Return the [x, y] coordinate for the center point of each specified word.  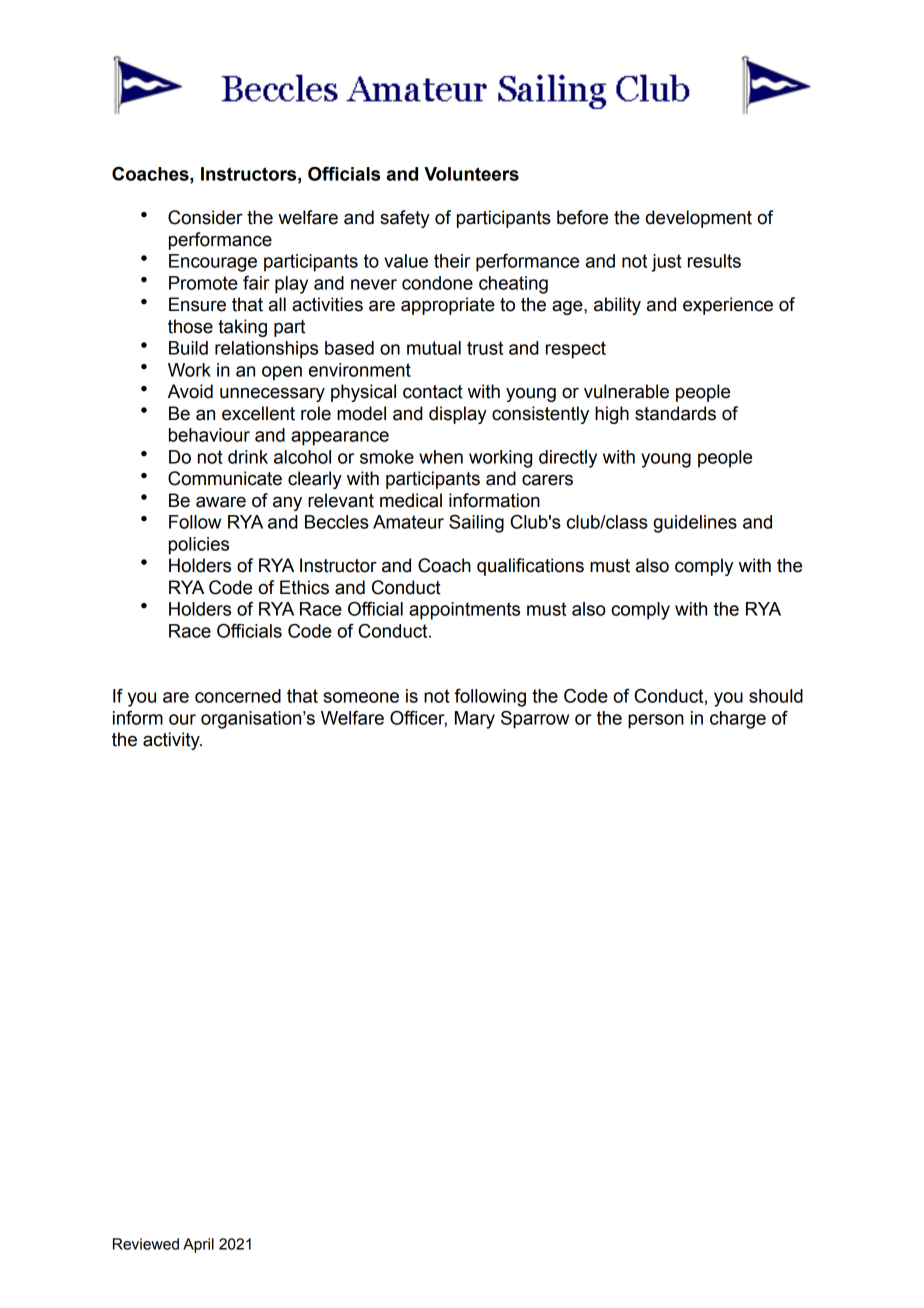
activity [172, 741]
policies [199, 546]
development [699, 219]
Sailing [476, 524]
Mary [475, 720]
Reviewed [146, 1244]
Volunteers [471, 174]
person [656, 721]
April [198, 1245]
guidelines [695, 524]
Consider [205, 217]
